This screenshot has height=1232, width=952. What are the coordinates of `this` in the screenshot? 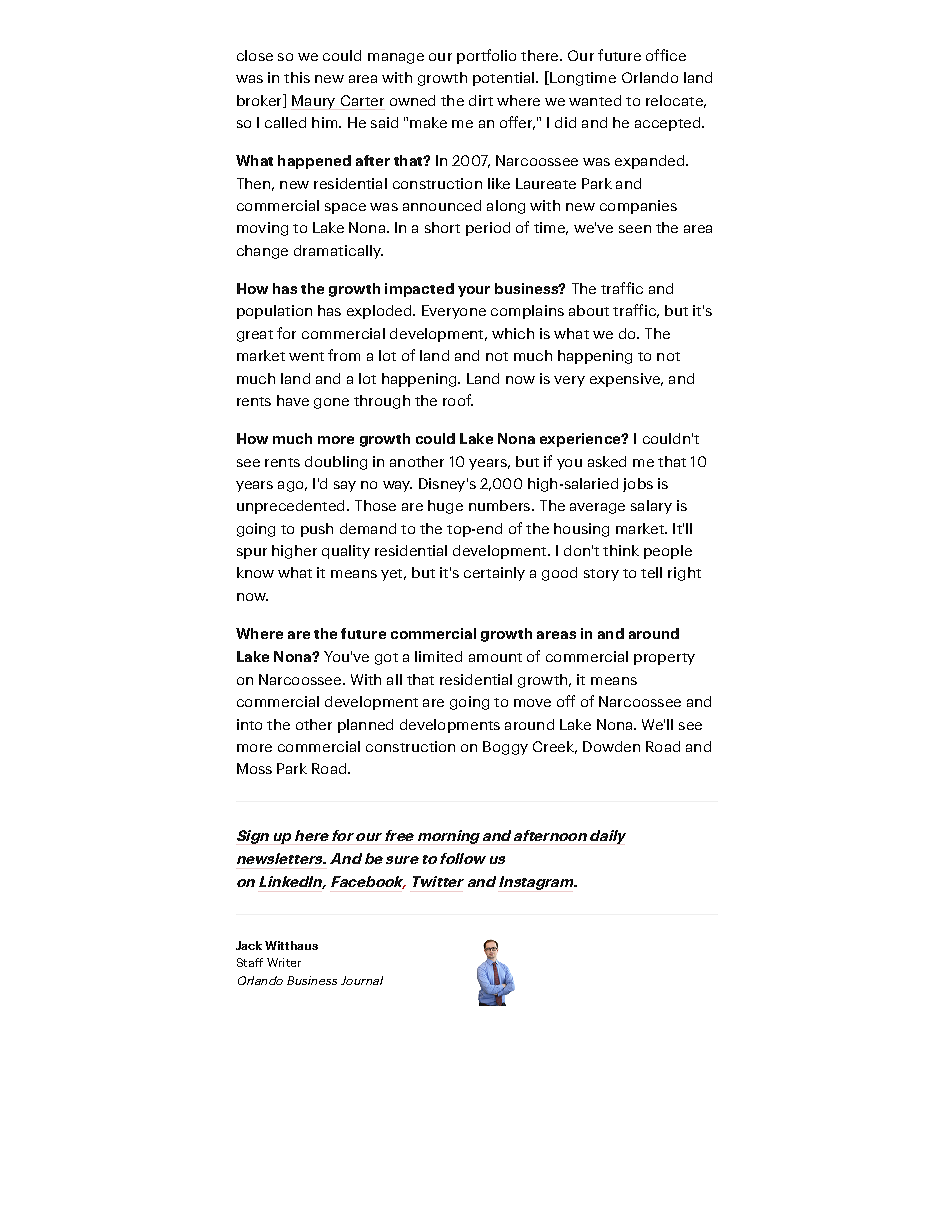 It's located at (297, 77).
